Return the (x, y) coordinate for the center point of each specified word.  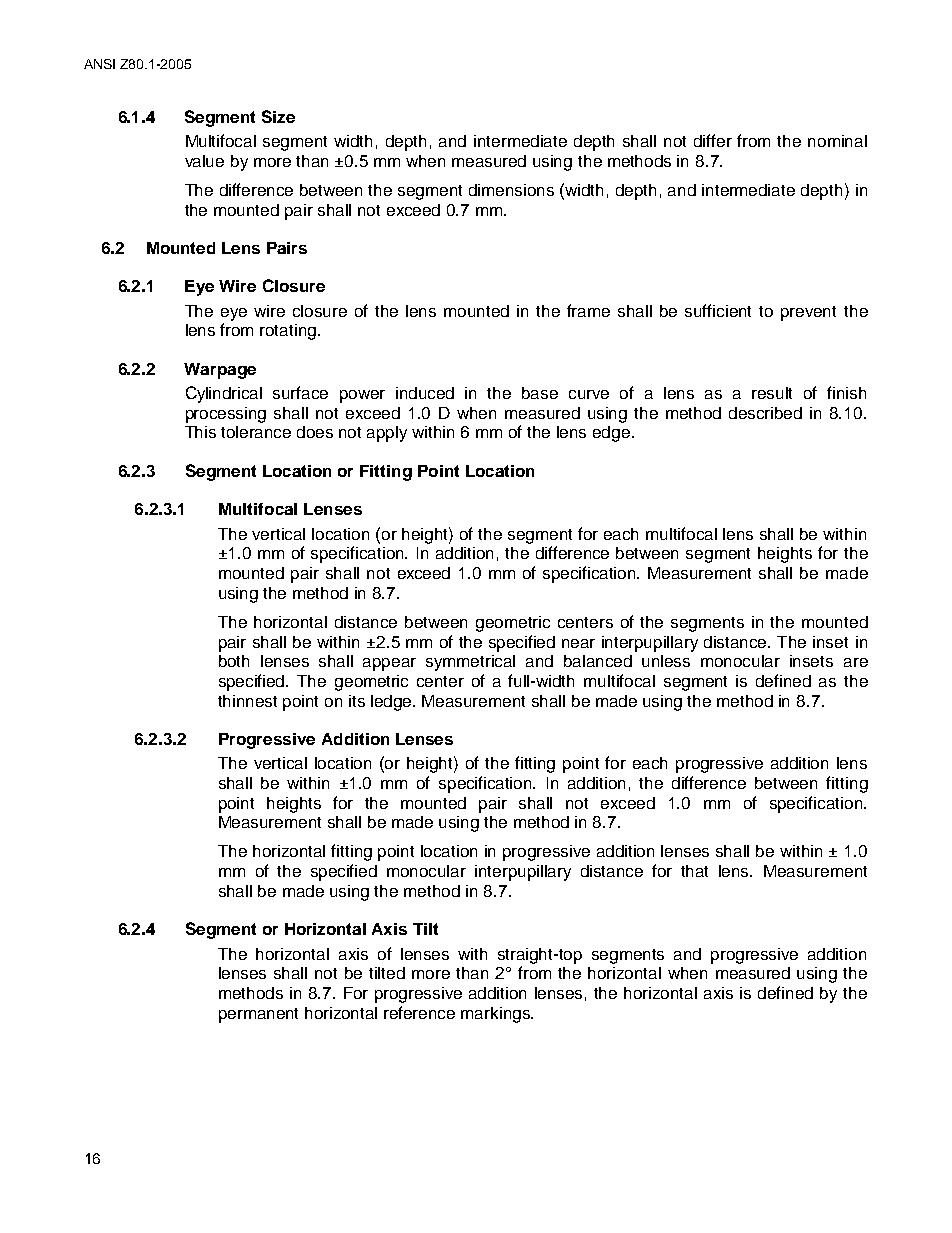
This (200, 432)
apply (387, 434)
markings (496, 1015)
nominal (837, 141)
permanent (258, 1015)
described (765, 413)
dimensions (511, 190)
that (694, 871)
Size (278, 116)
